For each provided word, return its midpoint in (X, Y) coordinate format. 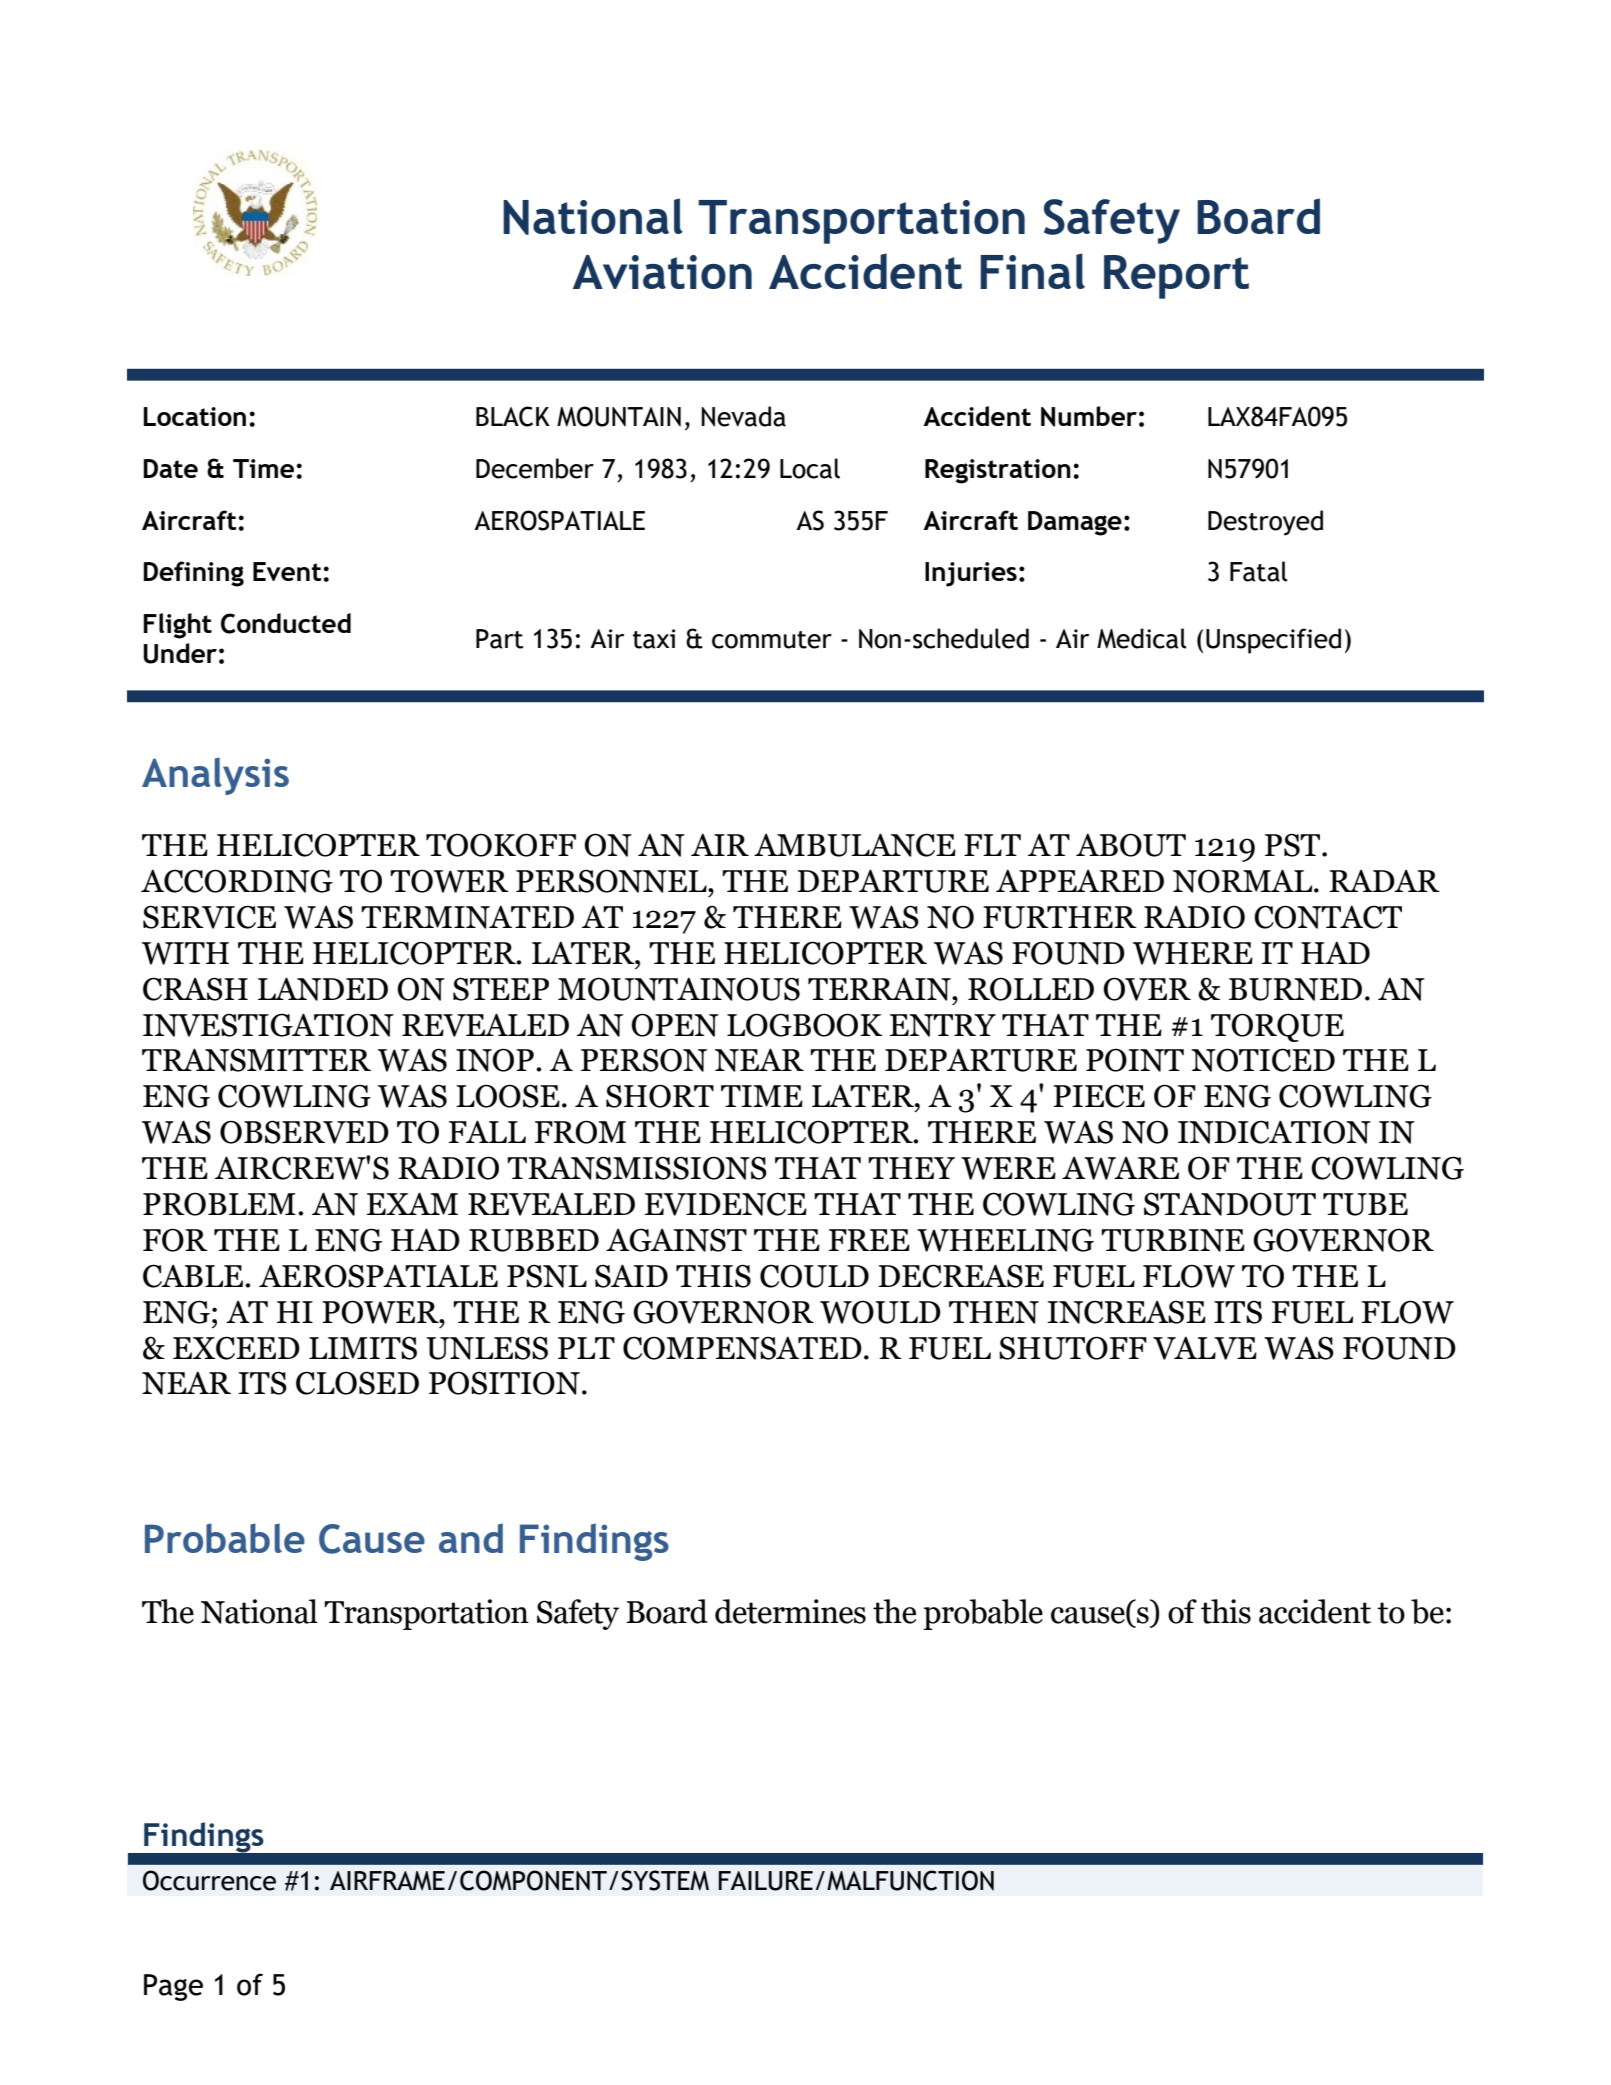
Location (194, 416)
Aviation (662, 272)
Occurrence (209, 1880)
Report (1176, 277)
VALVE (1205, 1348)
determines (790, 1611)
